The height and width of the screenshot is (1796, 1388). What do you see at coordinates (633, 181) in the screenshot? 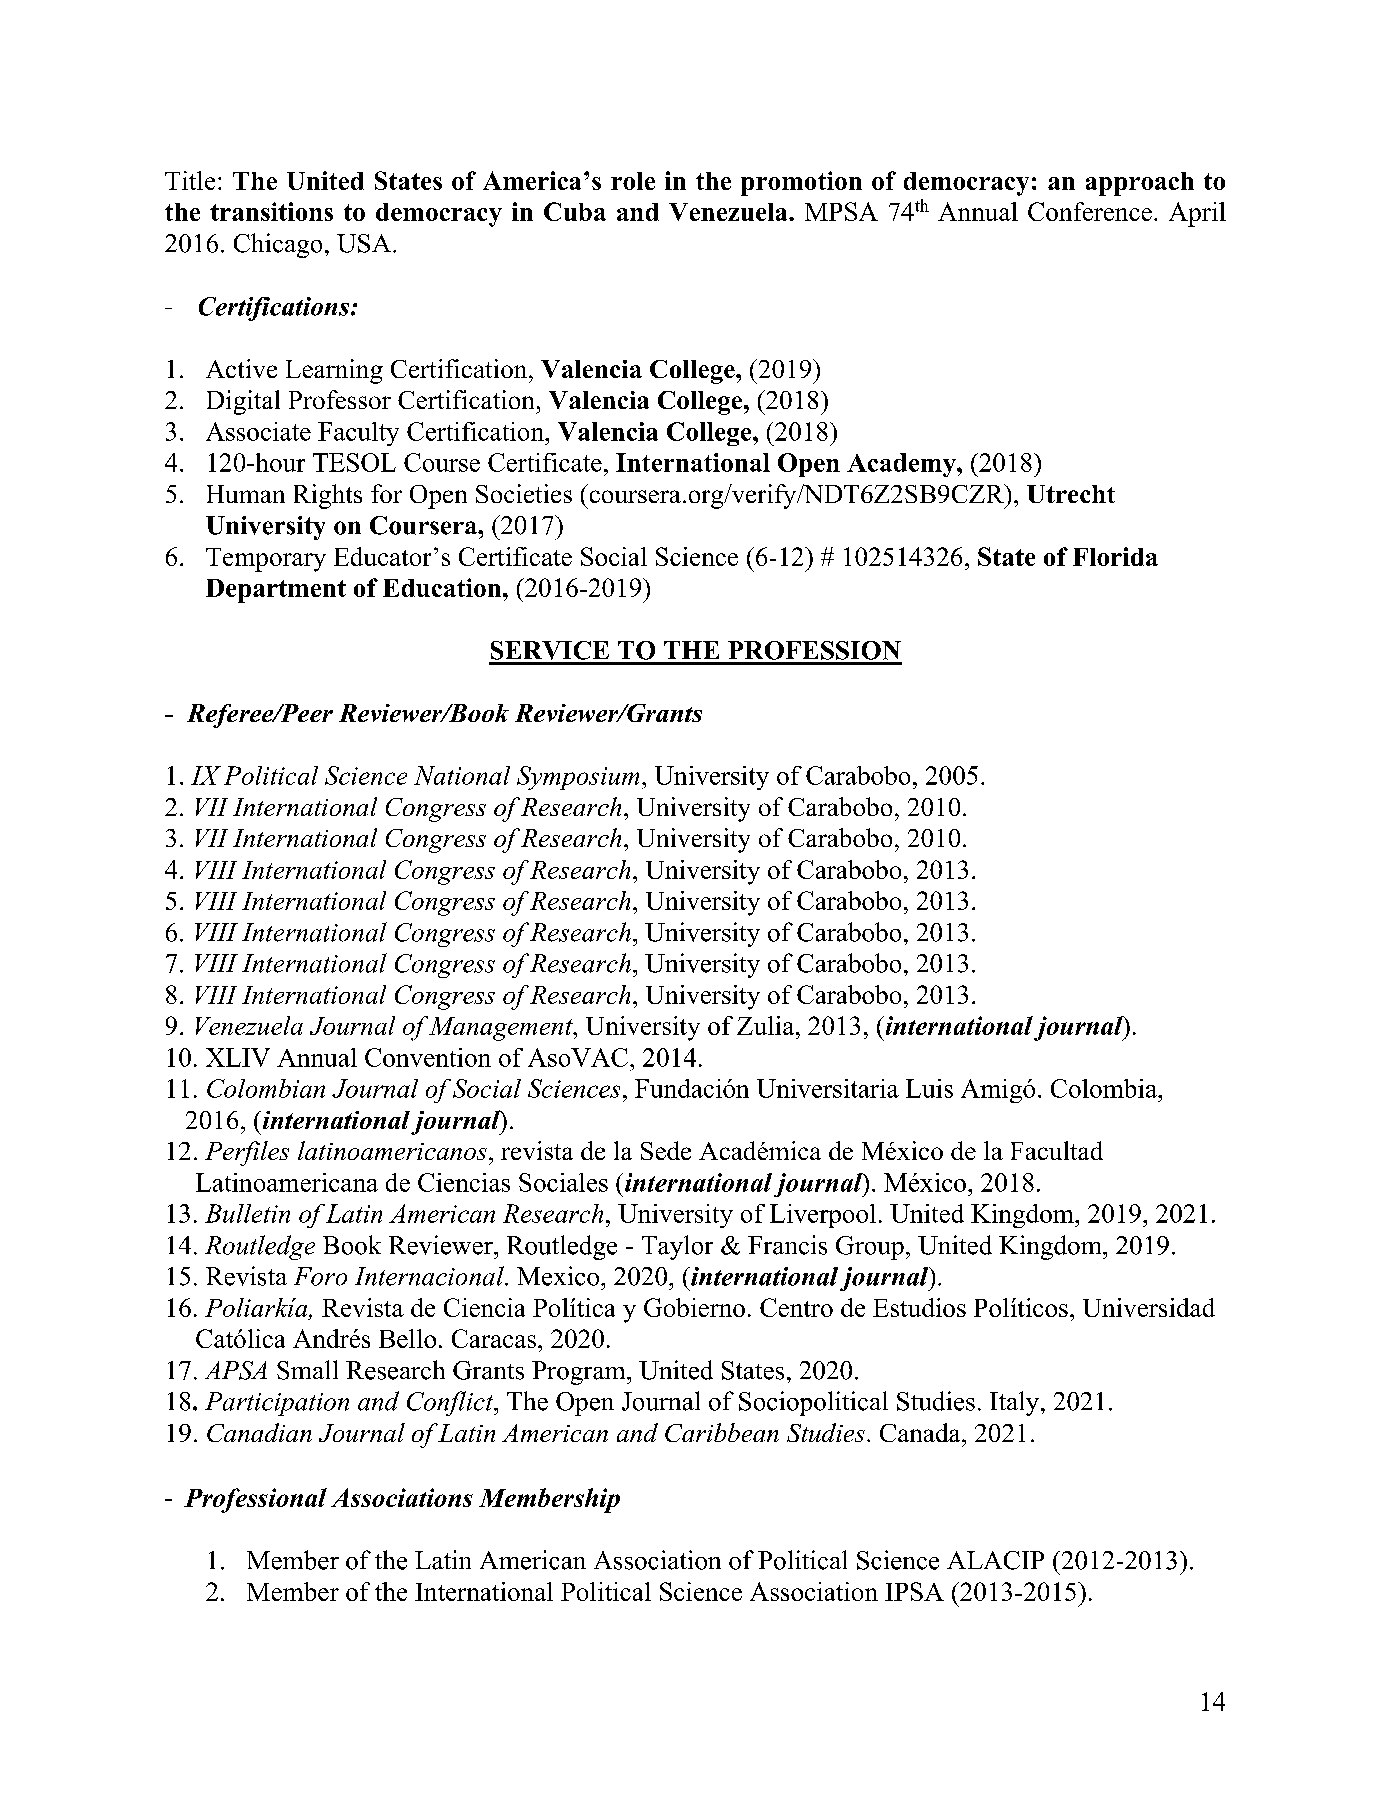
I see `role` at bounding box center [633, 181].
